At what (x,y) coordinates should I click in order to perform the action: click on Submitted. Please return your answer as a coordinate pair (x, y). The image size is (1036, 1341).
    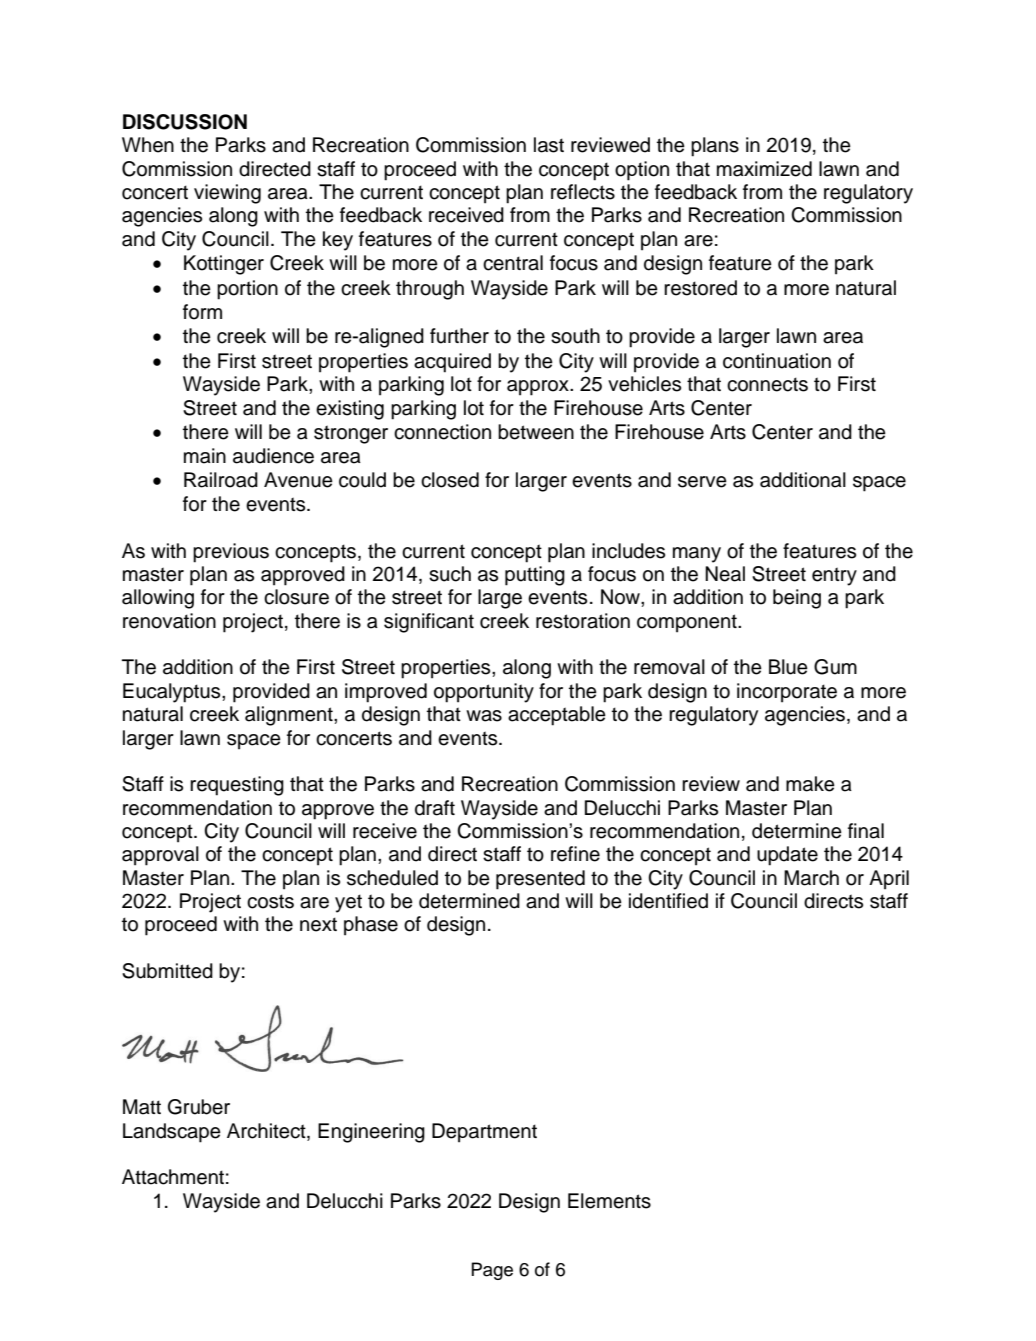
    Looking at the image, I should click on (167, 971).
